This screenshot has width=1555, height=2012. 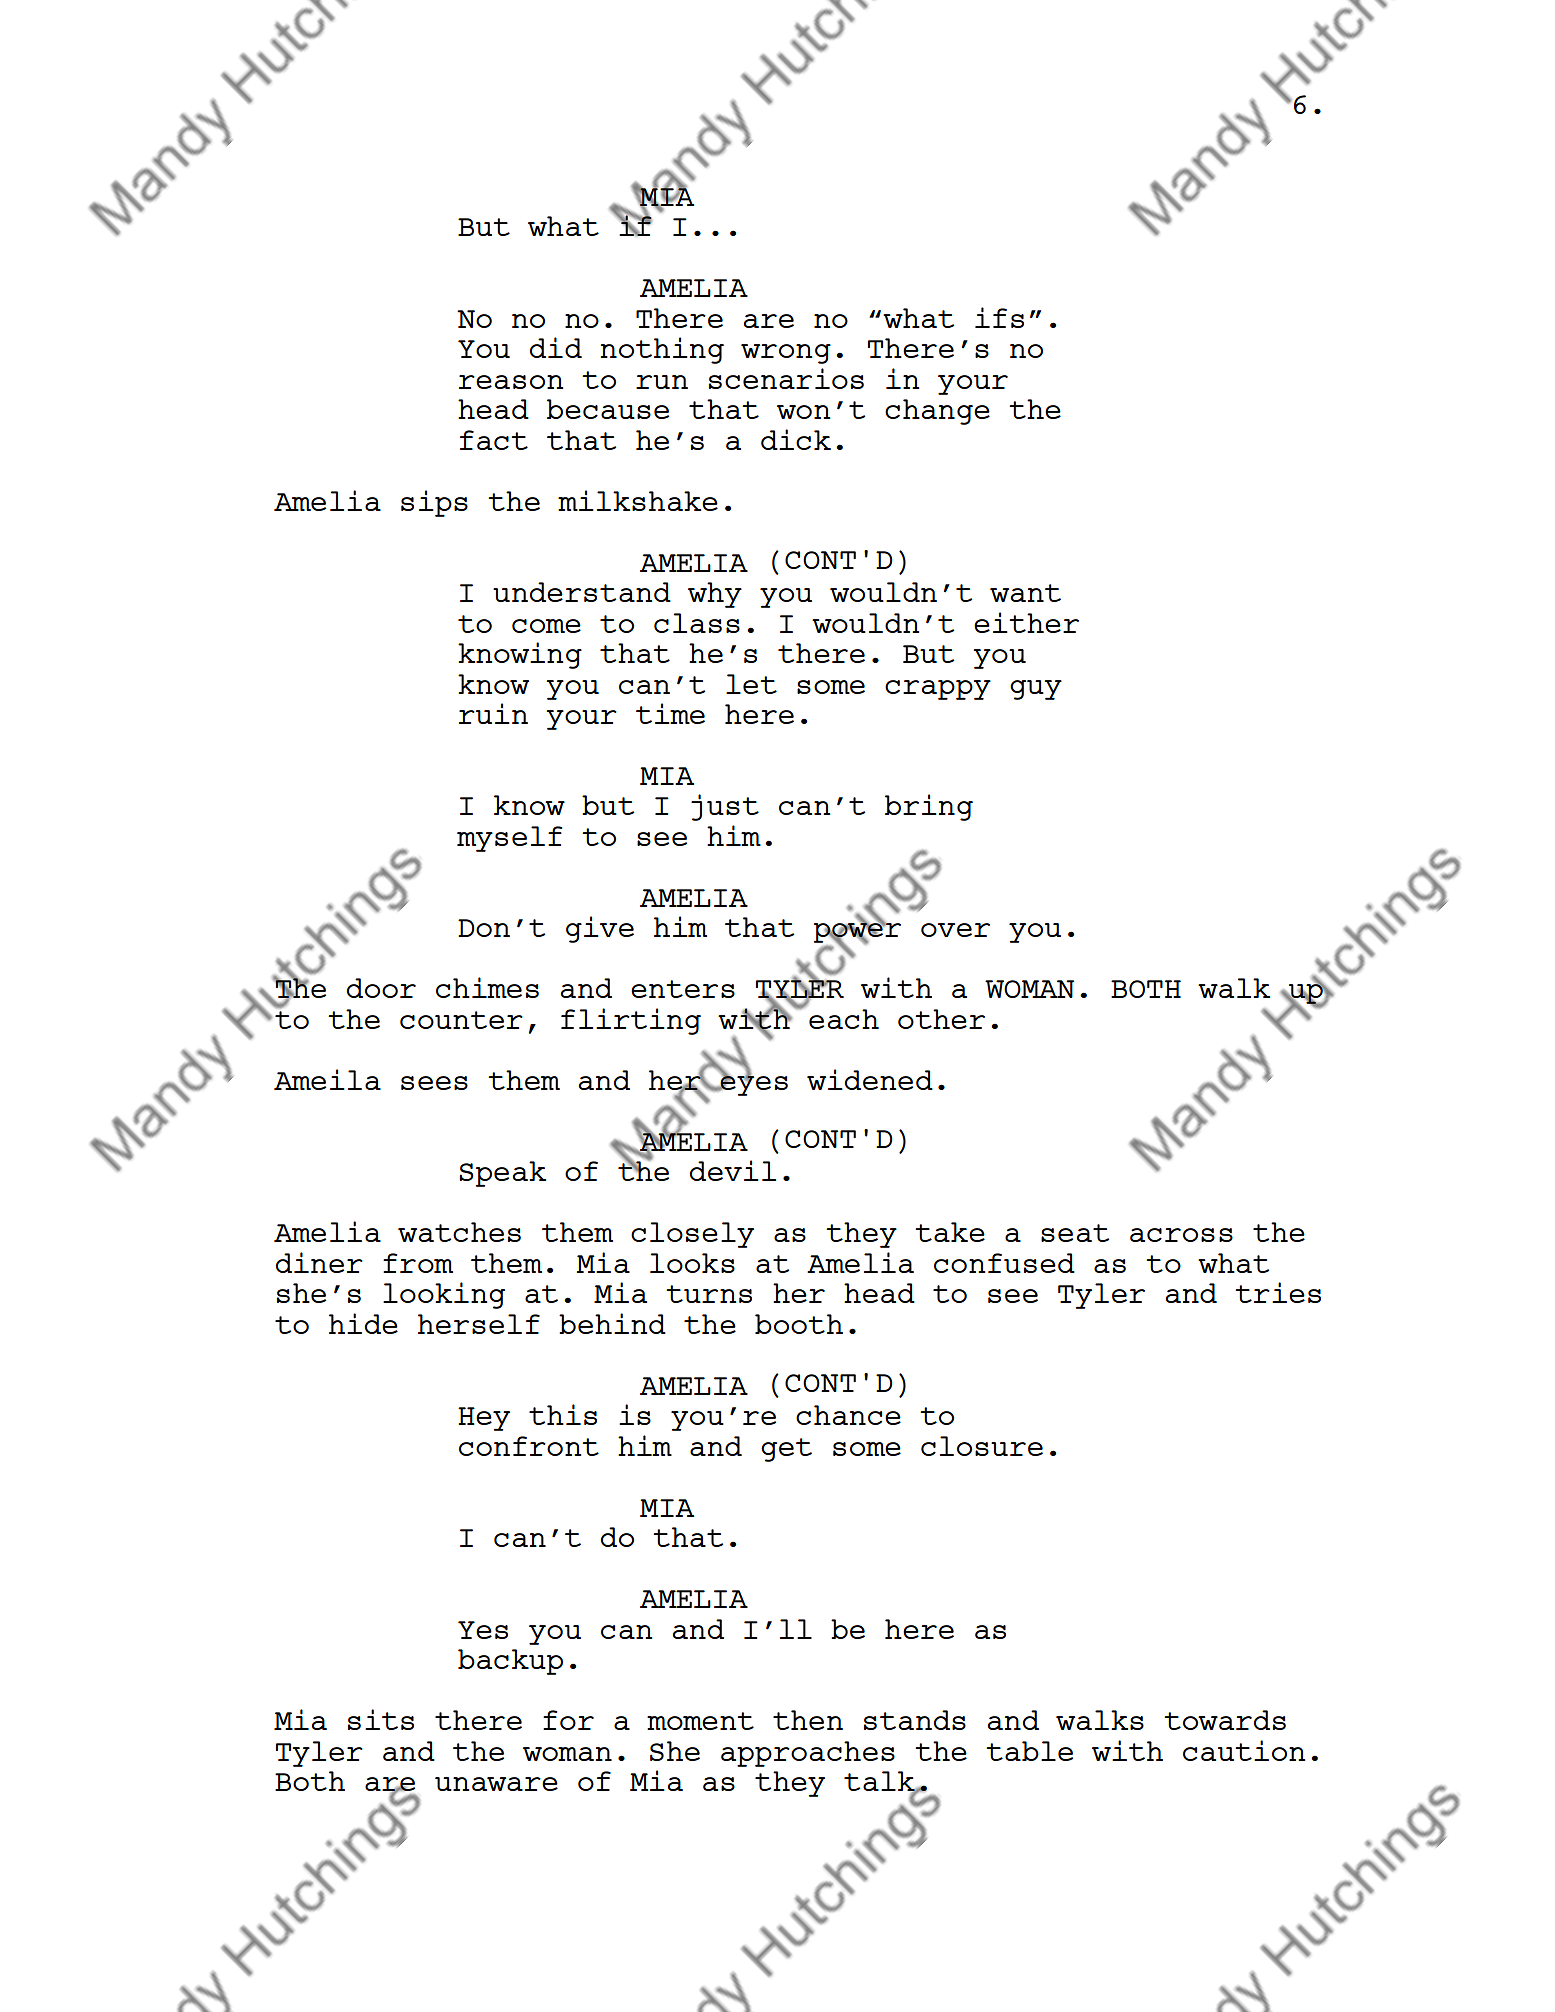 I want to click on reason, so click(x=511, y=382).
